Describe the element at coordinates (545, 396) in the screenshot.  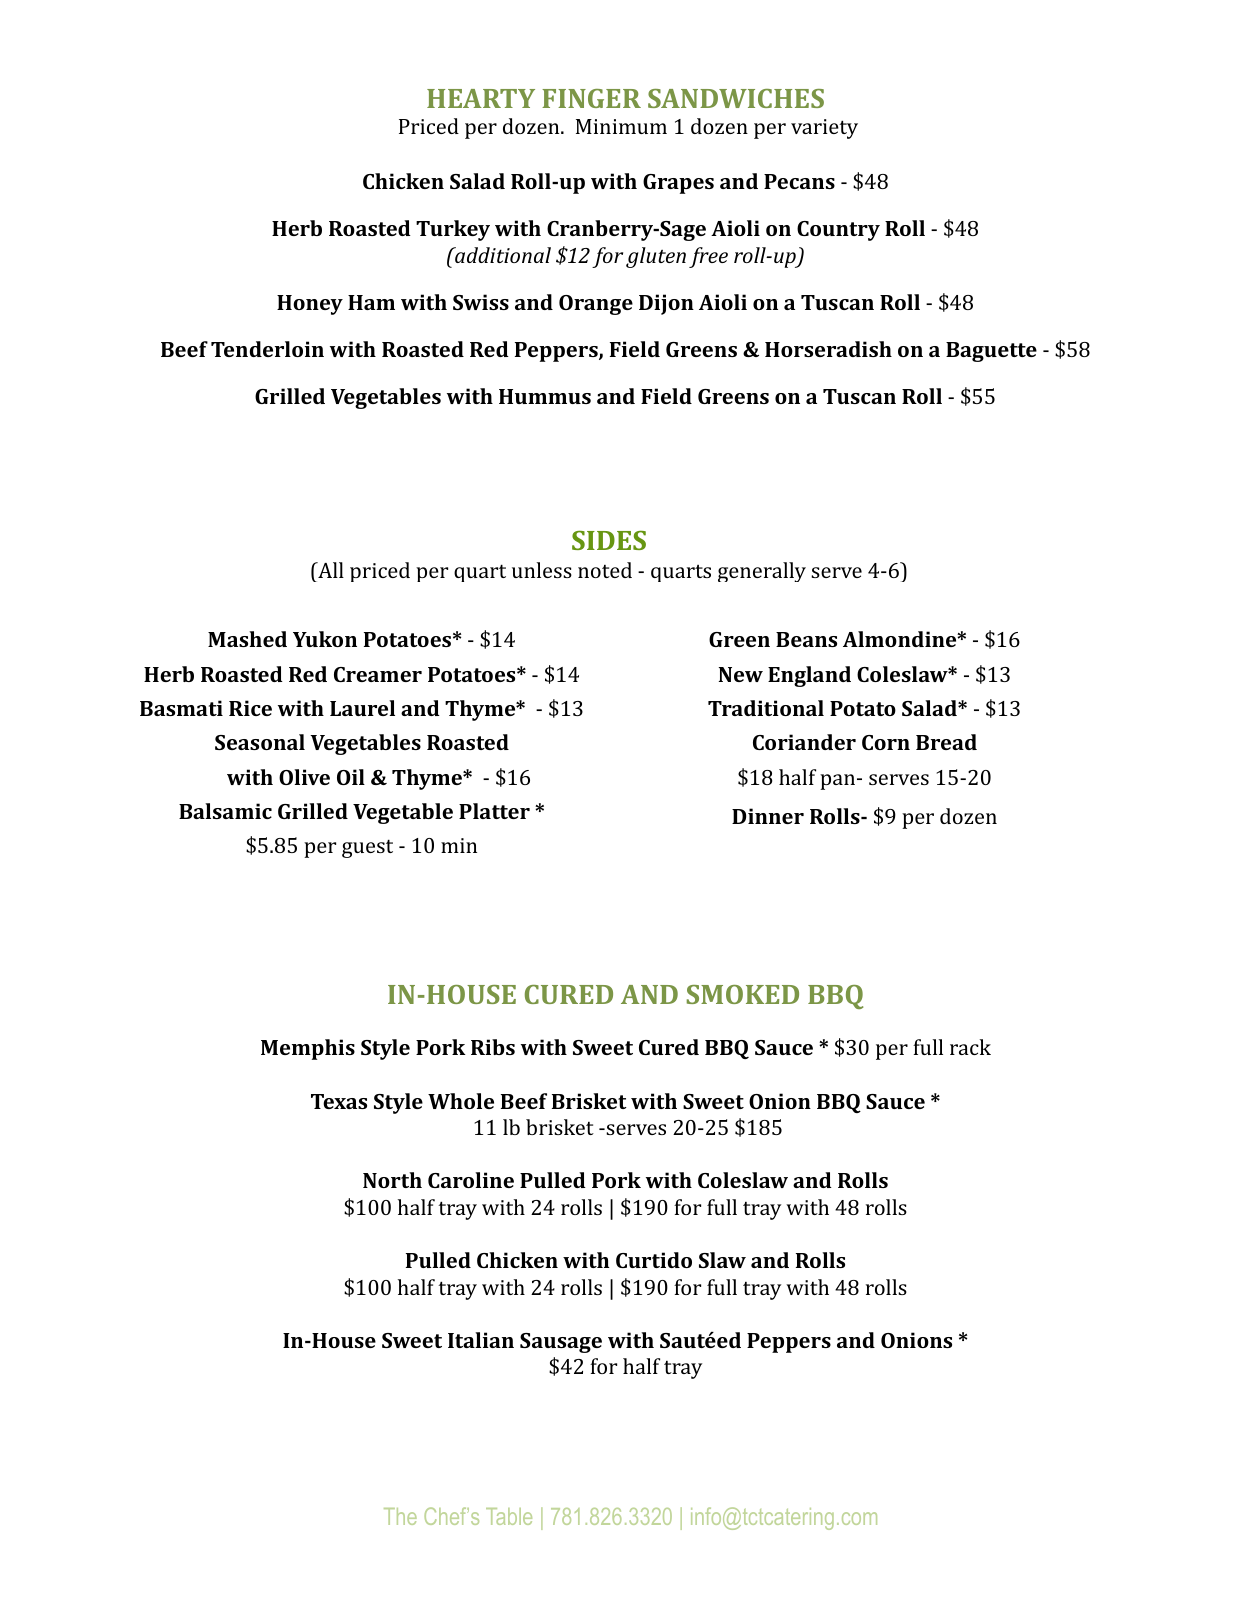
I see `Hummus` at that location.
